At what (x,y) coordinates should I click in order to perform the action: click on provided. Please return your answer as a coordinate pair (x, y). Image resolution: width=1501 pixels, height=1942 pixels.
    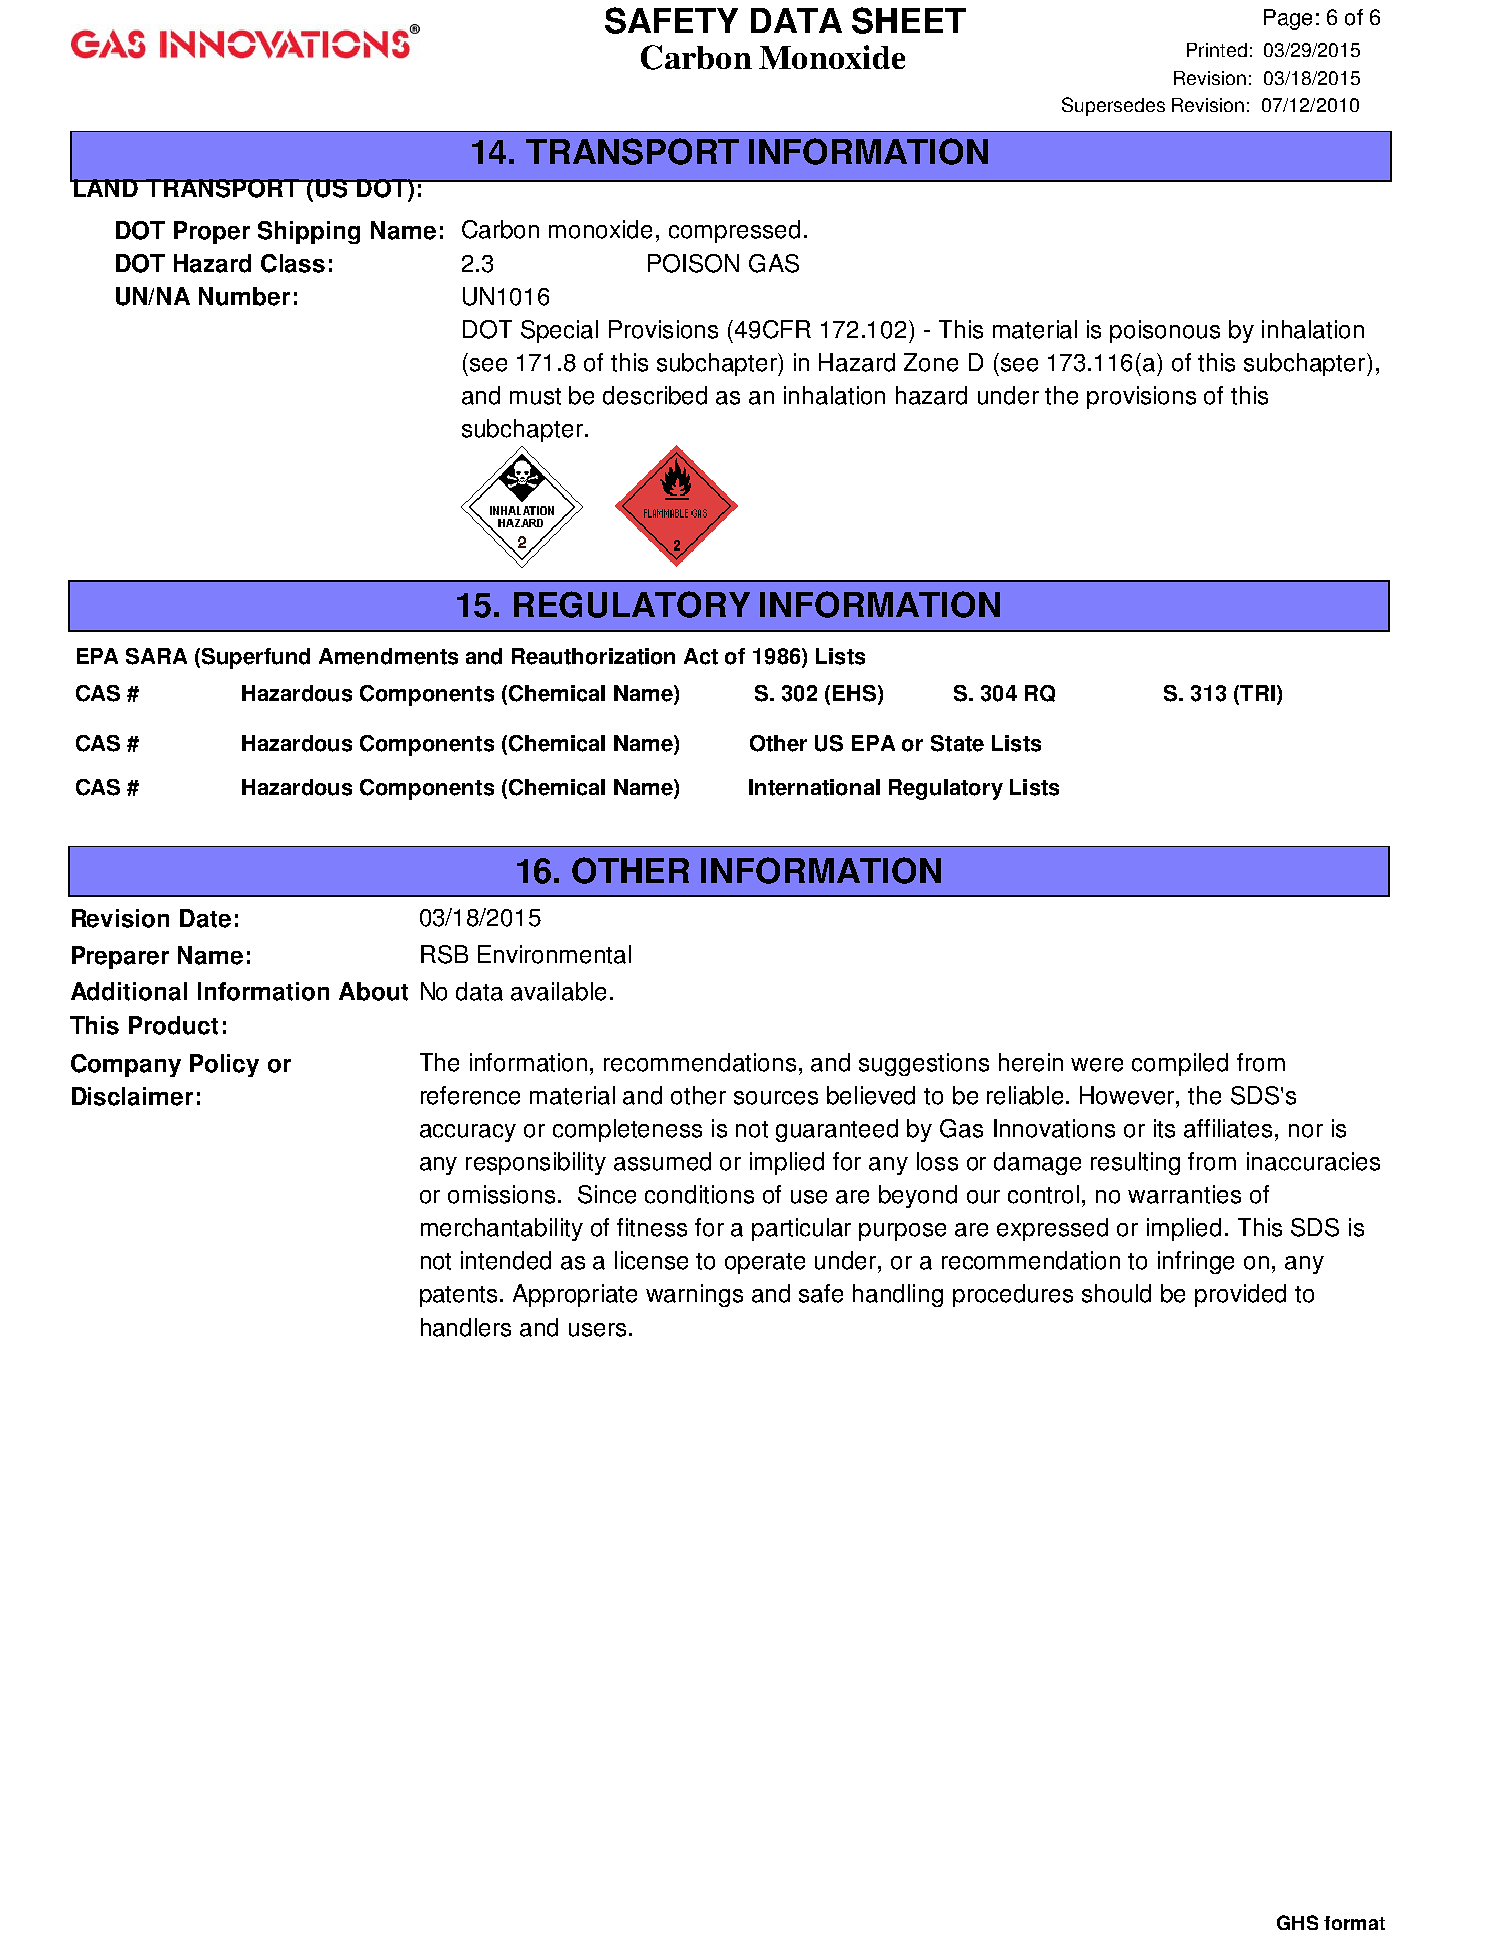
    Looking at the image, I should click on (1240, 1295).
